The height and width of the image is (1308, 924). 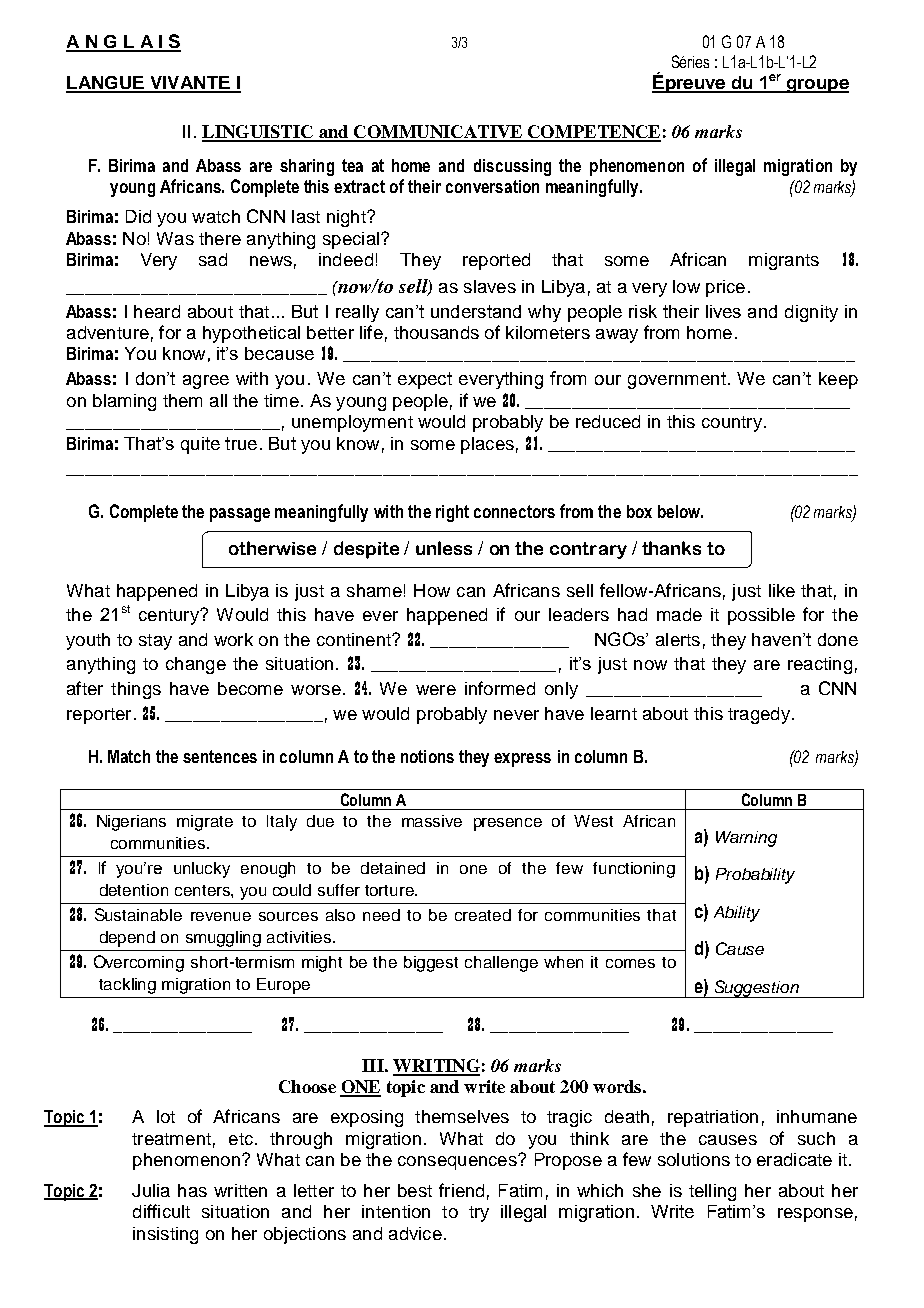 What do you see at coordinates (438, 133) in the image?
I see `COMMUNICATIVE` at bounding box center [438, 133].
